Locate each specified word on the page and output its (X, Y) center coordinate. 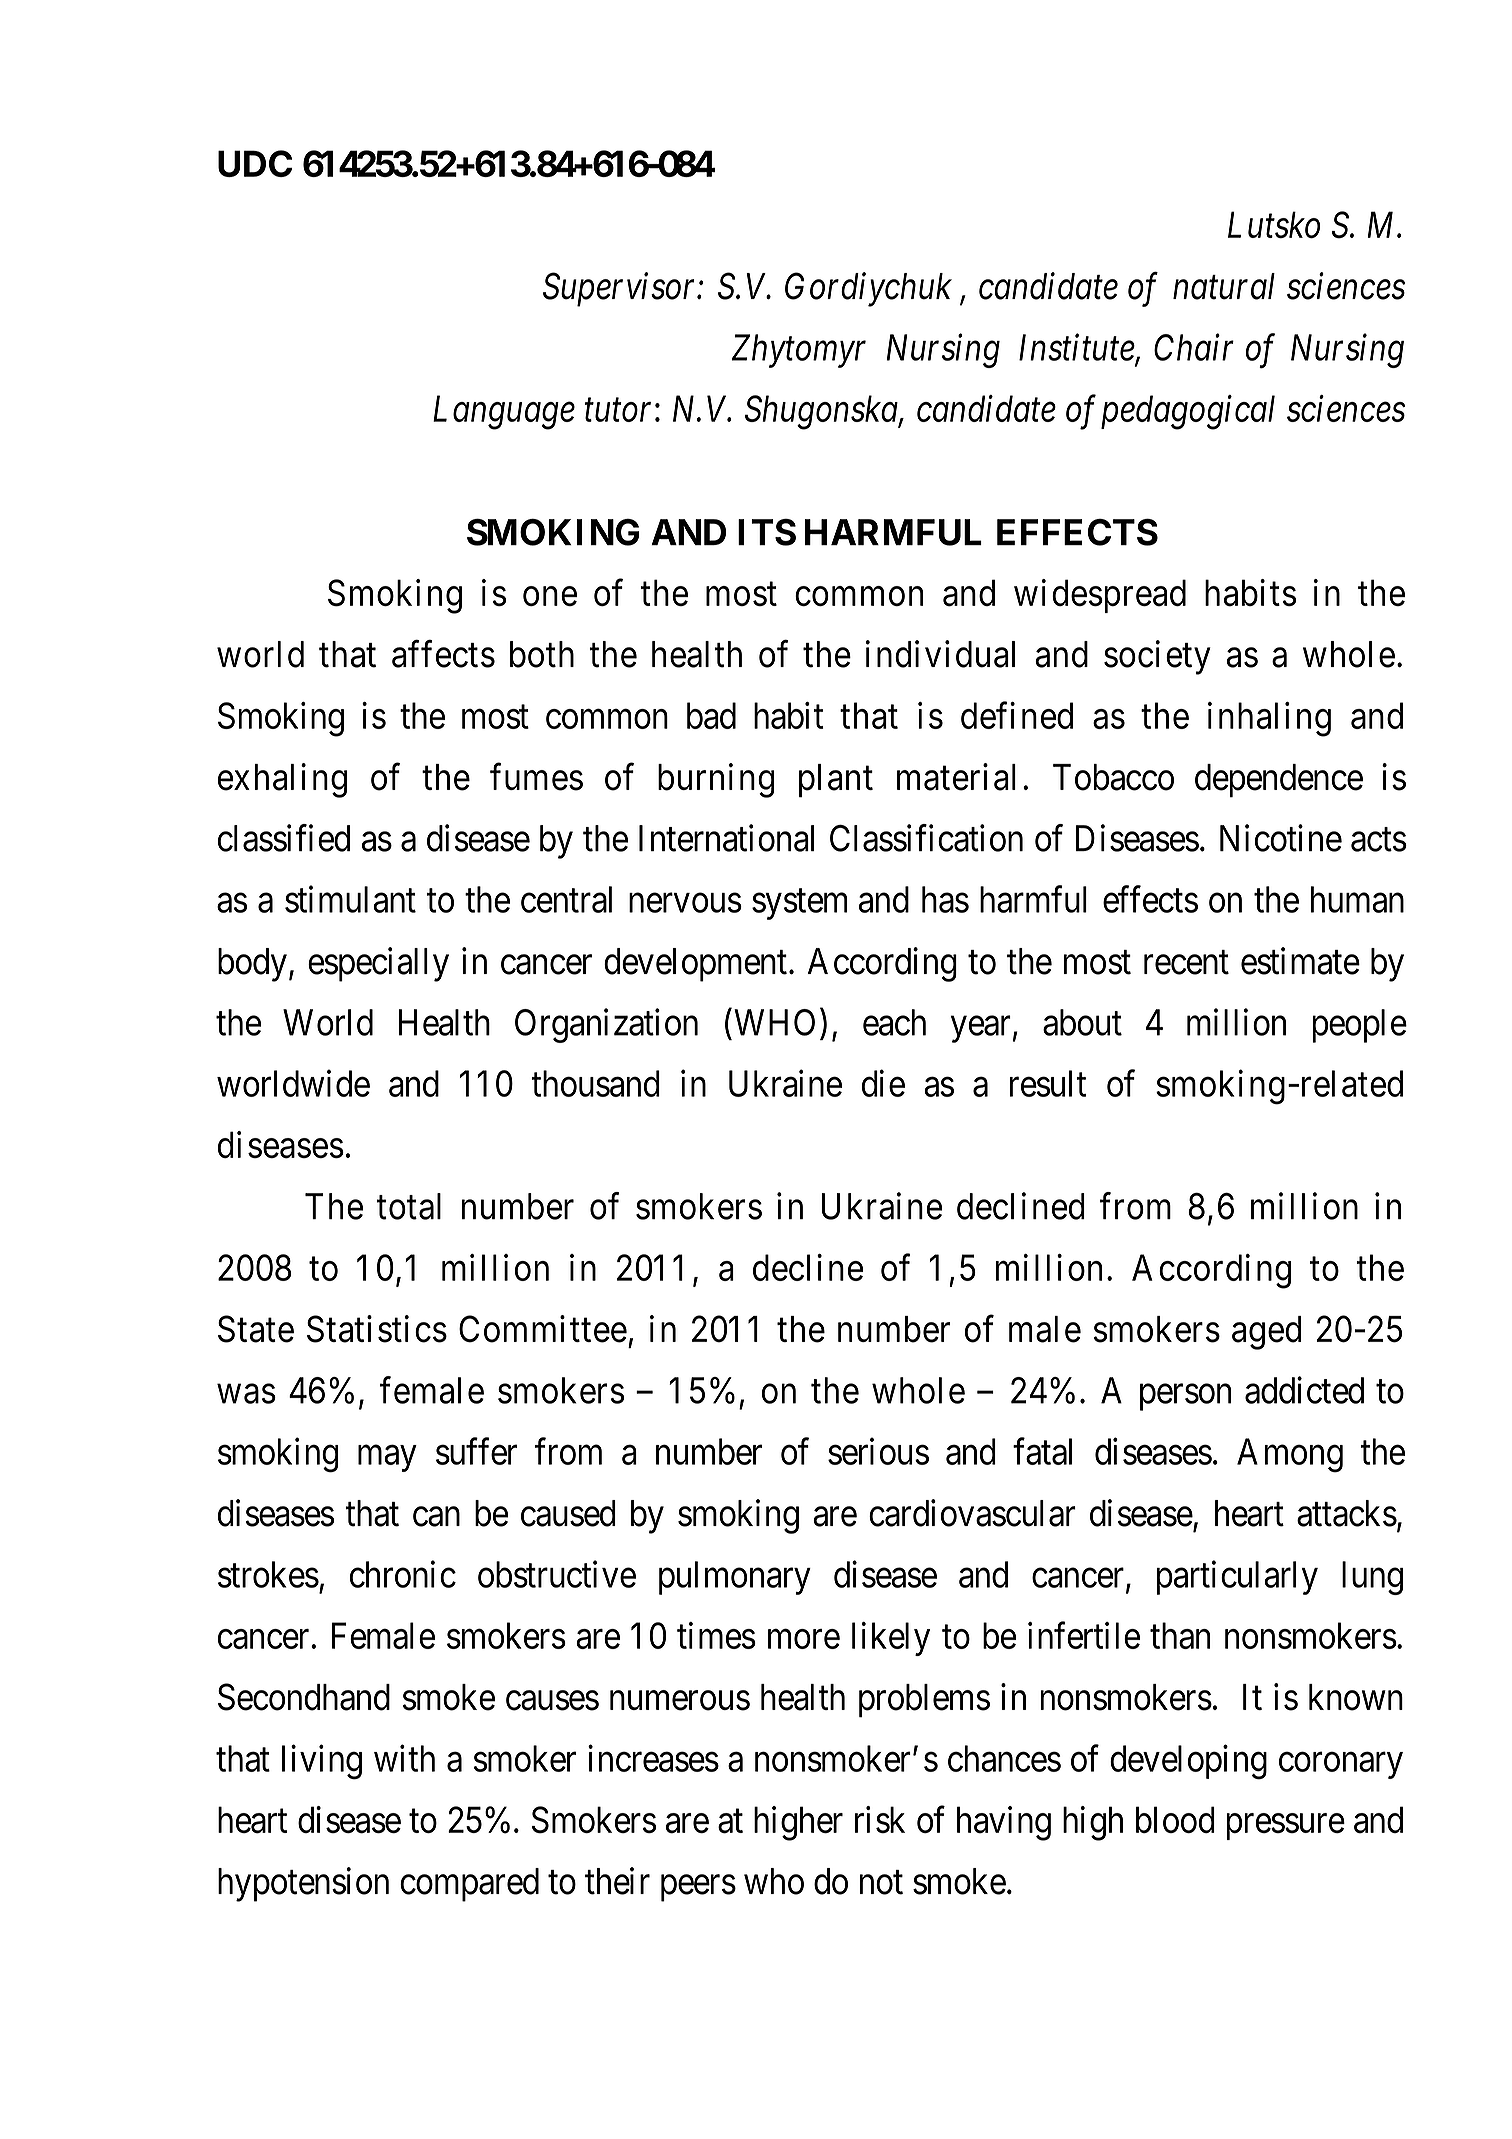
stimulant (350, 899)
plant (836, 781)
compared (469, 1885)
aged (1266, 1333)
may (387, 1459)
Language (504, 413)
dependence (1279, 781)
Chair (1194, 347)
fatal (1042, 1451)
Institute (1077, 349)
